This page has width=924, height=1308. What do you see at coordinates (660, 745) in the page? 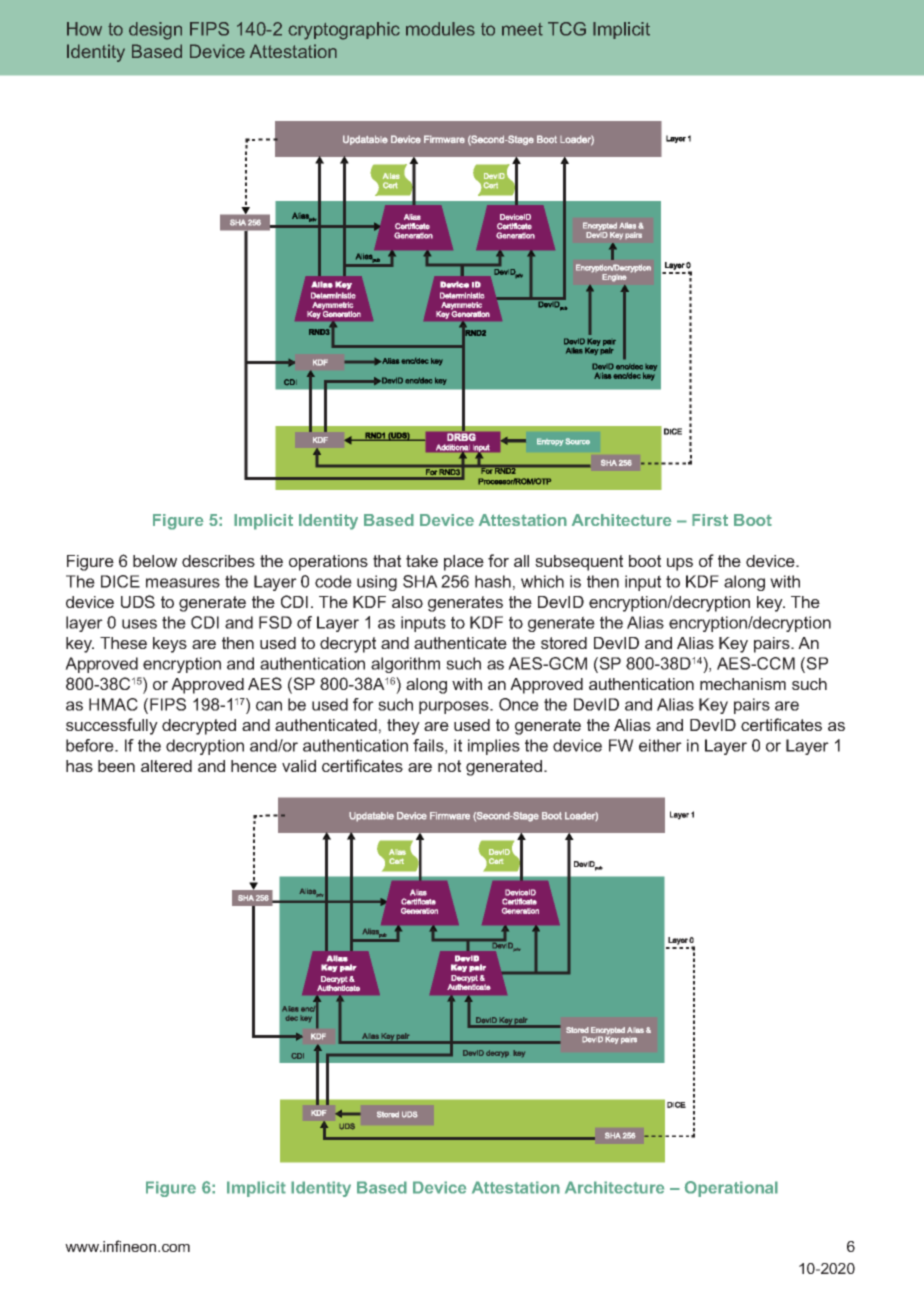
I see `either` at bounding box center [660, 745].
